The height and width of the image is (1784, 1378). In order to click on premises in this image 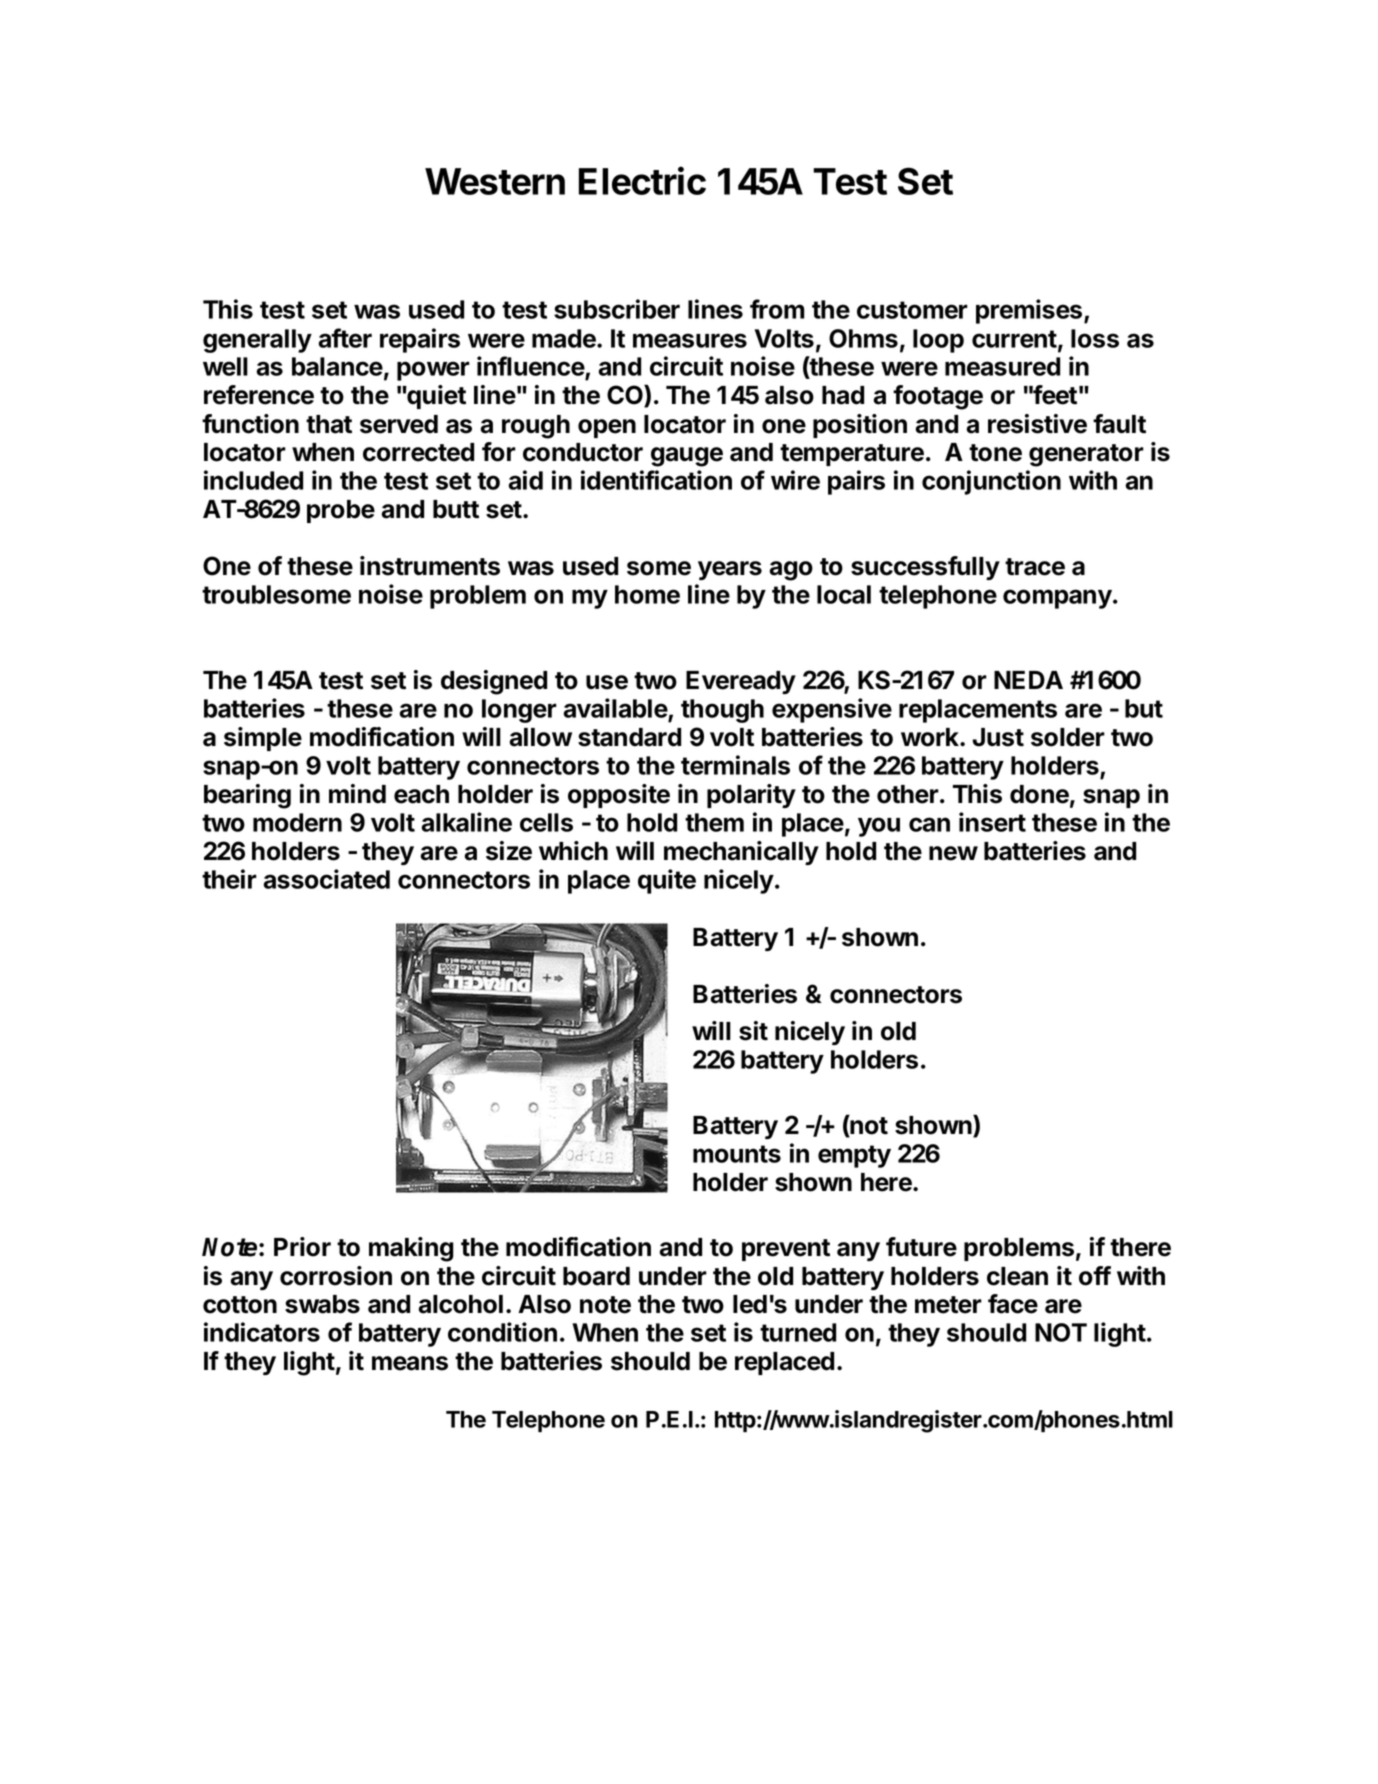, I will do `click(1030, 311)`.
